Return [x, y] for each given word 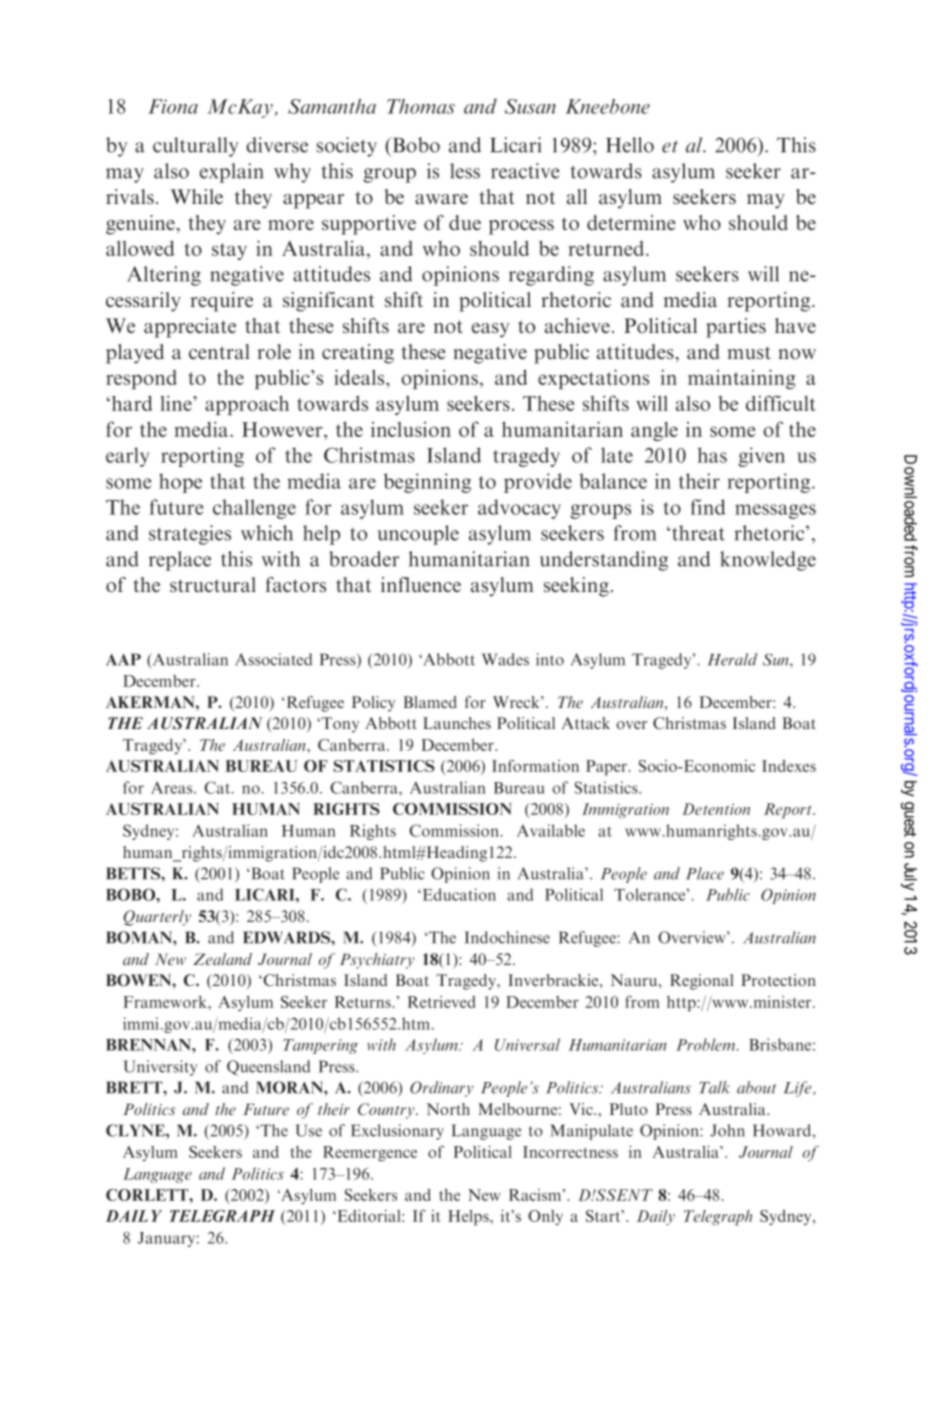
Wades [505, 659]
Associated [273, 659]
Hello [630, 145]
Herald [732, 659]
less [465, 171]
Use [308, 1130]
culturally [195, 147]
